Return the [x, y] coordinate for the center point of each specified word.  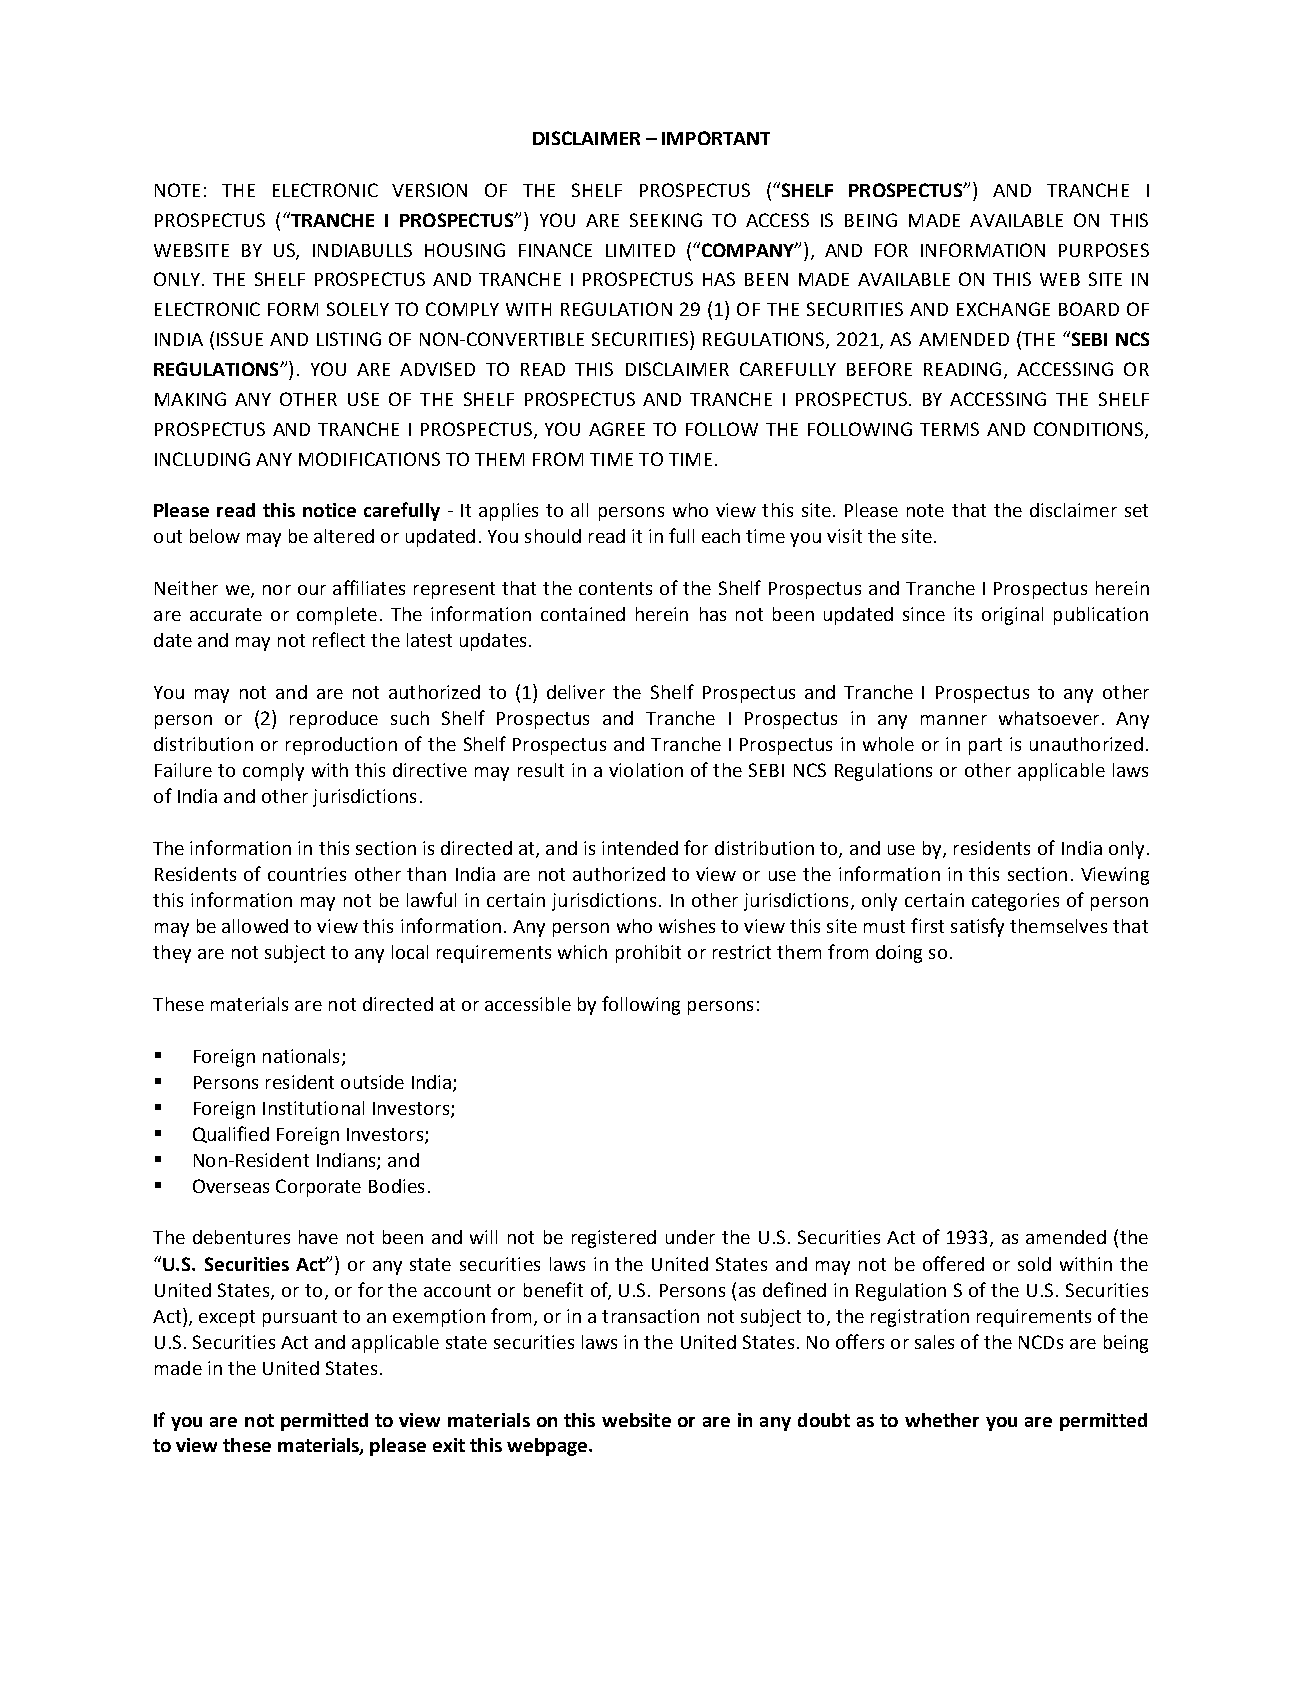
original [1012, 616]
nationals [301, 1056]
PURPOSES [1104, 250]
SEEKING [666, 220]
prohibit [648, 954]
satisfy [977, 927]
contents [615, 588]
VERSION [429, 190]
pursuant [300, 1318]
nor [277, 590]
